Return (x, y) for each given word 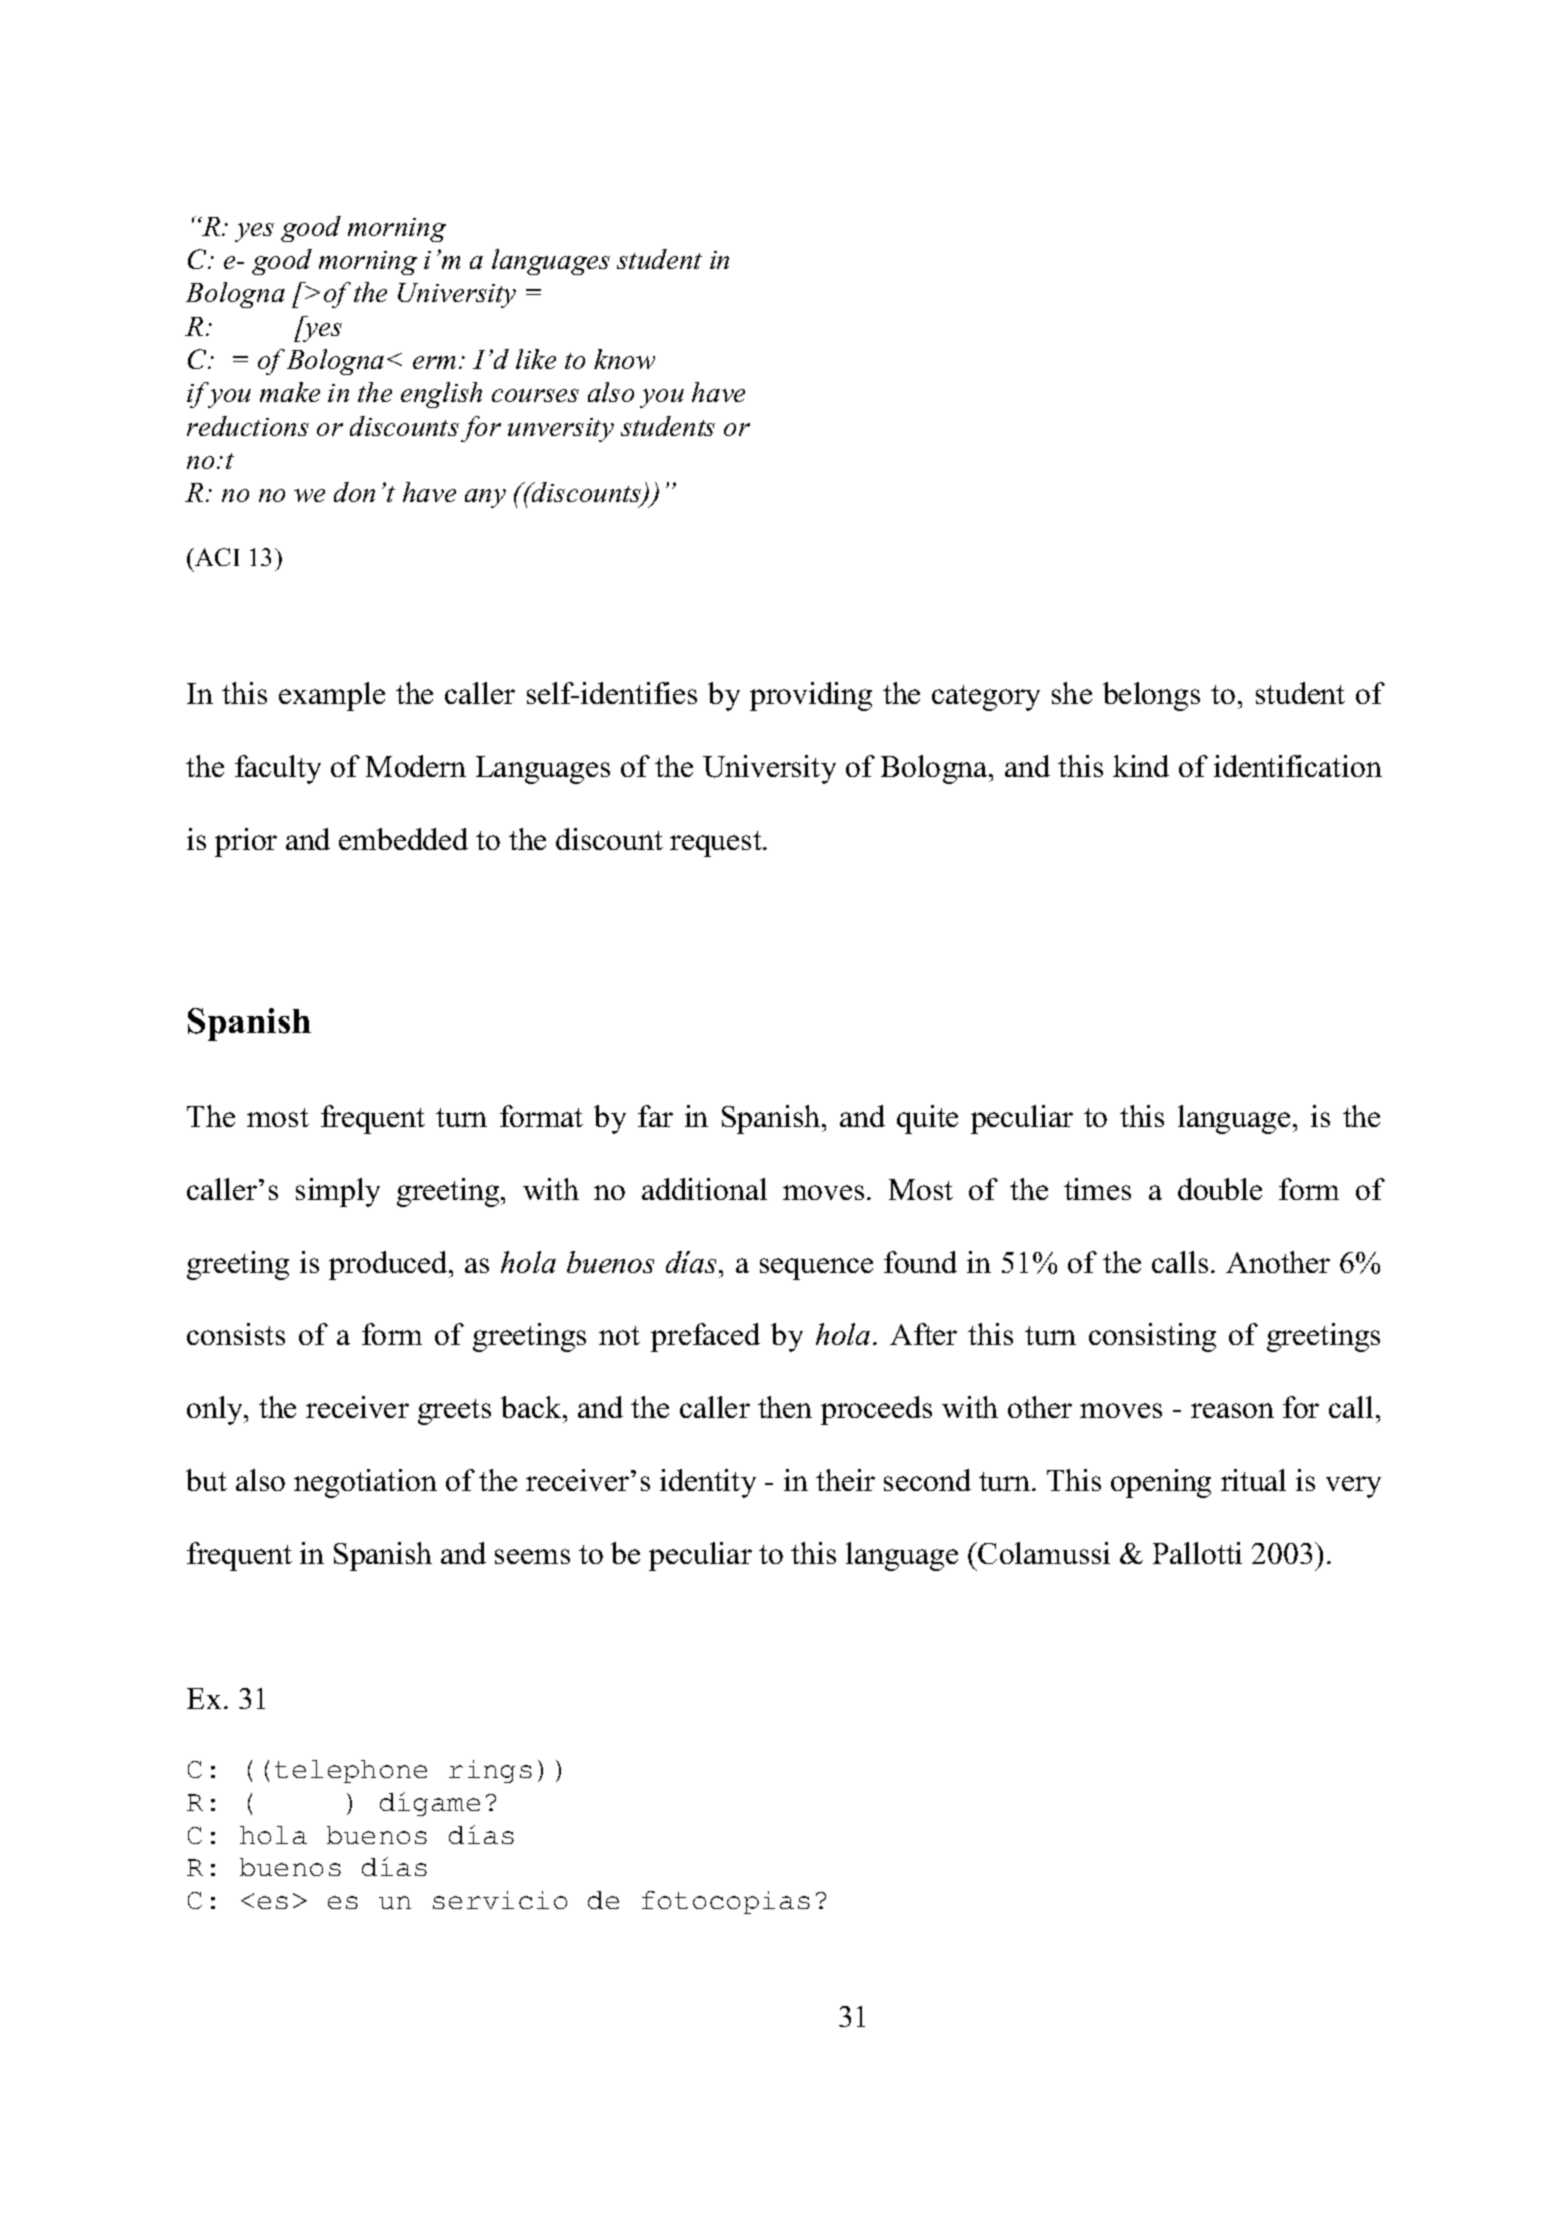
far (655, 1116)
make (290, 392)
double (1220, 1189)
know (624, 359)
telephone (351, 1771)
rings (490, 1771)
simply (338, 1192)
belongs (1151, 696)
